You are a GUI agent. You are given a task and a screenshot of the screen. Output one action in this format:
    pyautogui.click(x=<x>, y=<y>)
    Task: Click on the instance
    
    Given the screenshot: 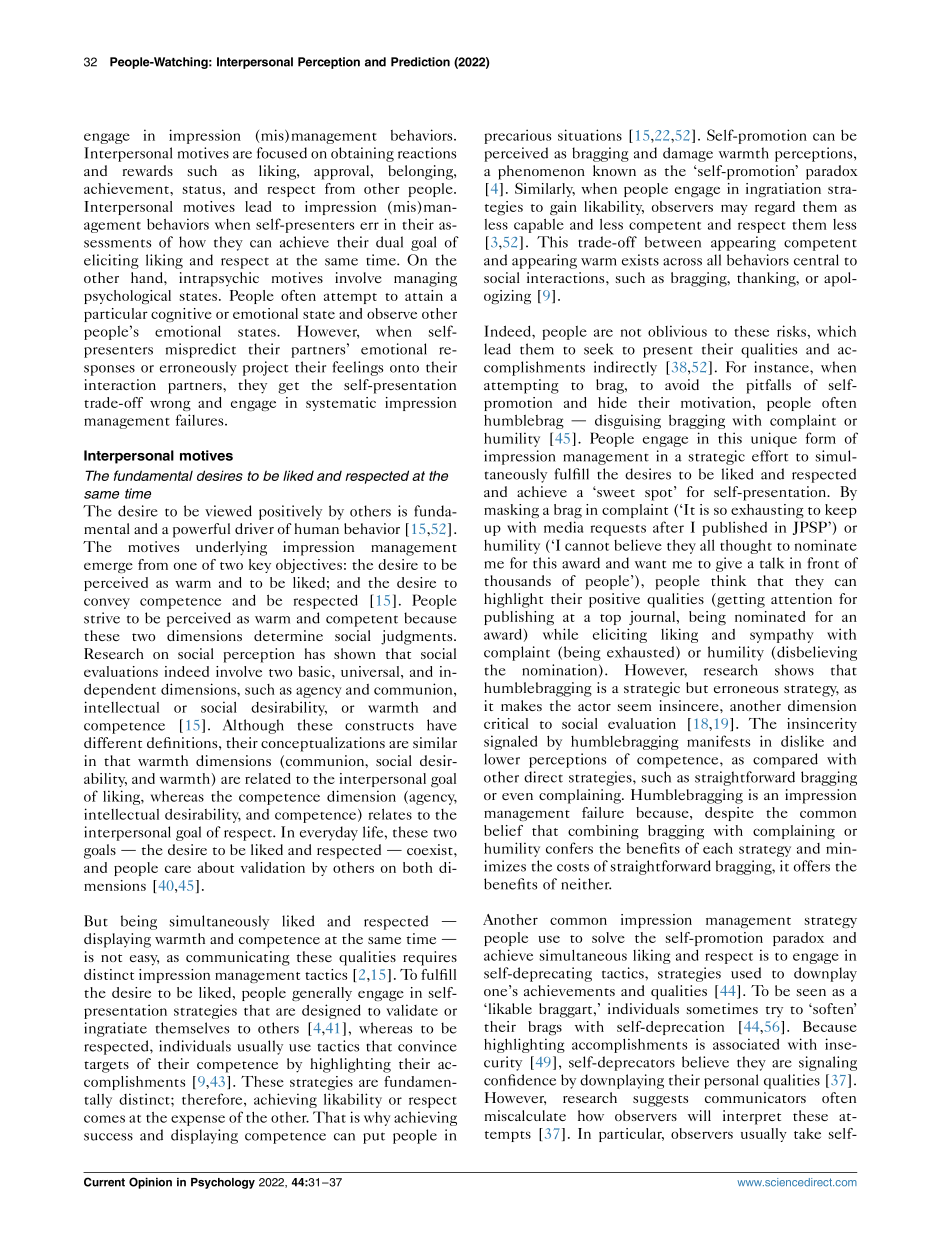 What is the action you would take?
    pyautogui.click(x=782, y=367)
